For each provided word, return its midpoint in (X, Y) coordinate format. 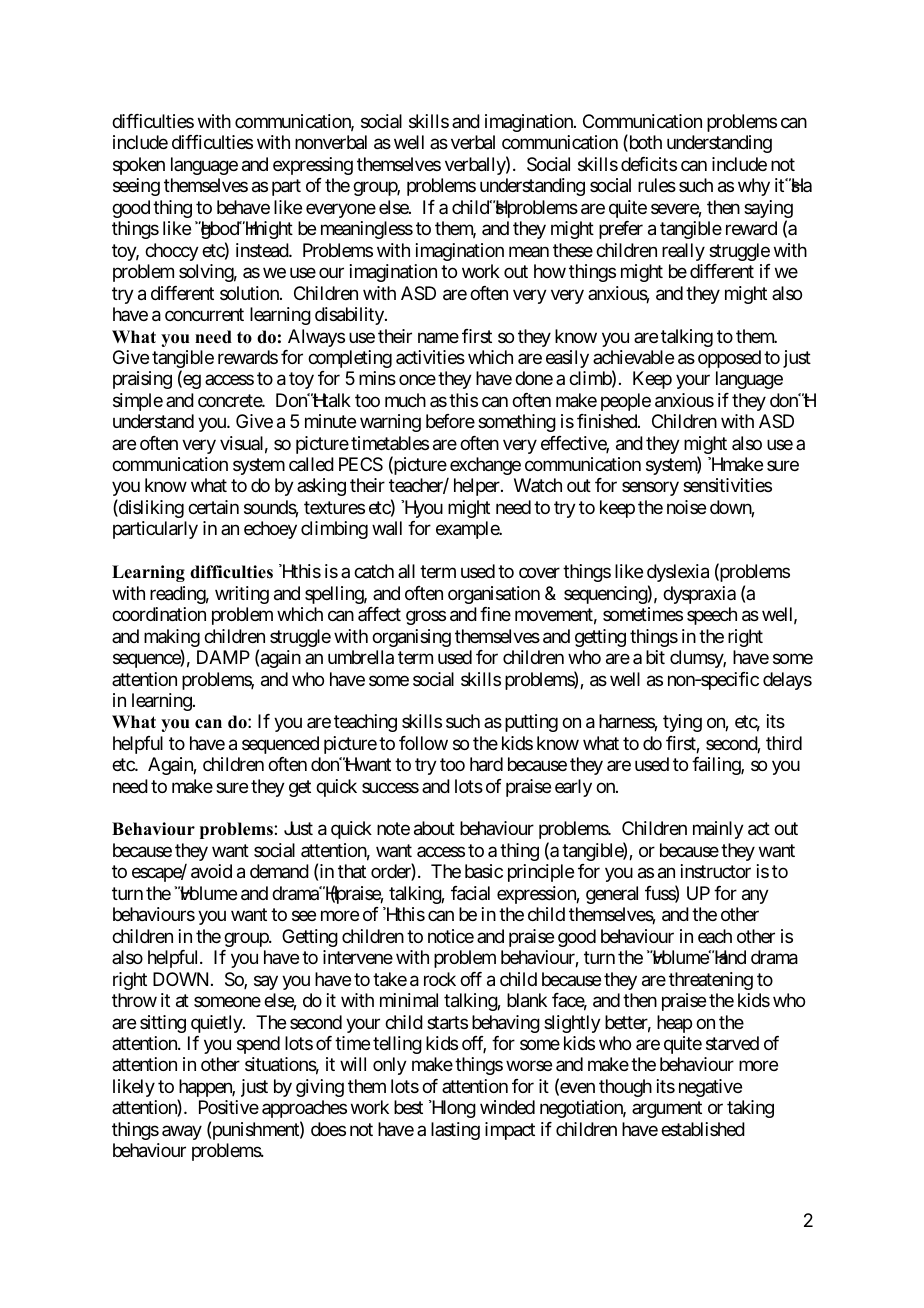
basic (484, 871)
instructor (716, 871)
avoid (211, 871)
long (458, 1109)
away (182, 1132)
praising (142, 380)
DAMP (223, 657)
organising (411, 638)
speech (712, 616)
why (754, 187)
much (405, 400)
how (550, 271)
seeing (136, 187)
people (626, 402)
